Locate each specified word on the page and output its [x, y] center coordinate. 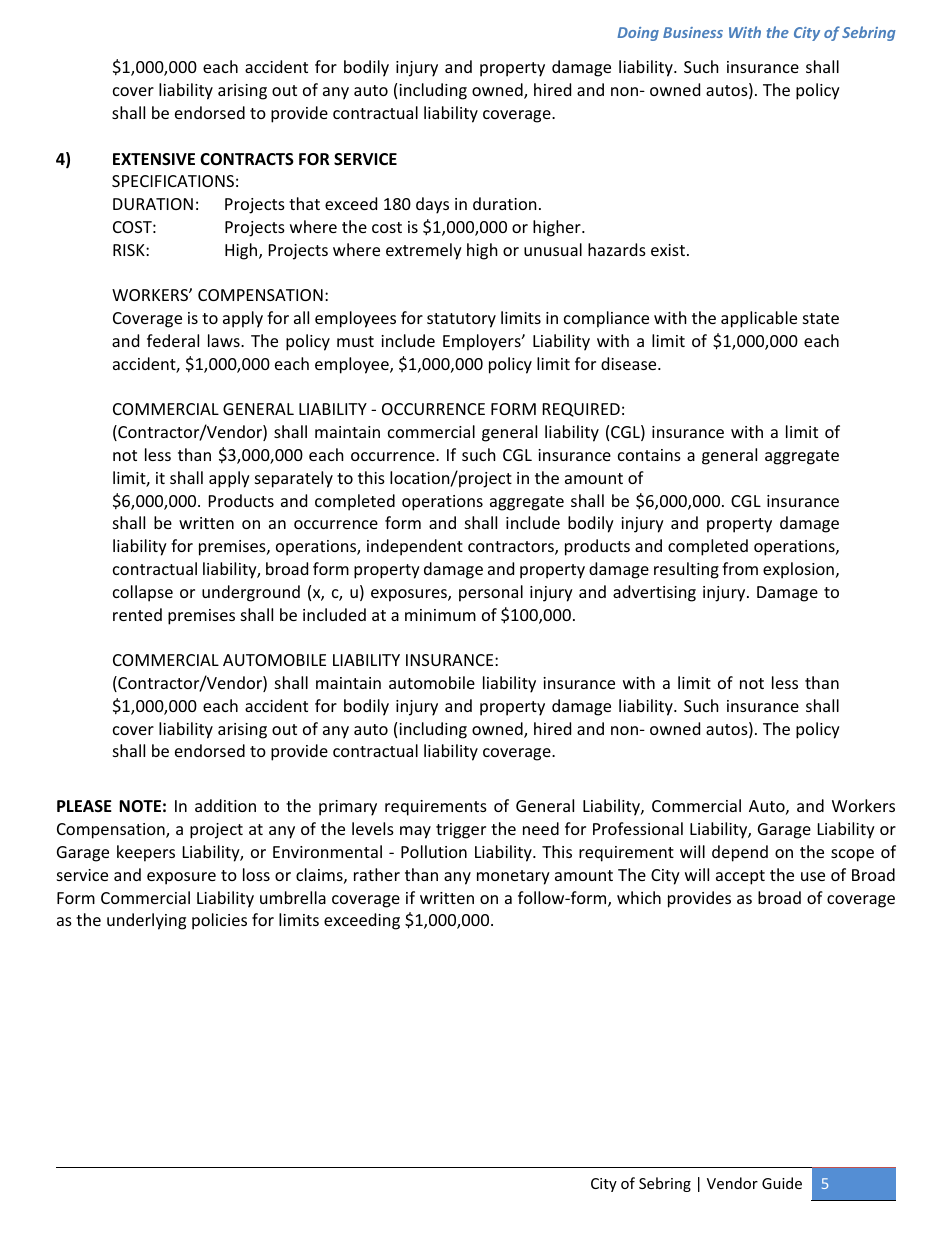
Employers [483, 342]
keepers [146, 853]
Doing [638, 34]
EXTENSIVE [154, 159]
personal [491, 593]
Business [693, 32]
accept [740, 877]
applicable [759, 319]
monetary [513, 877]
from [740, 568]
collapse [143, 593]
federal [173, 340]
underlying [146, 921]
